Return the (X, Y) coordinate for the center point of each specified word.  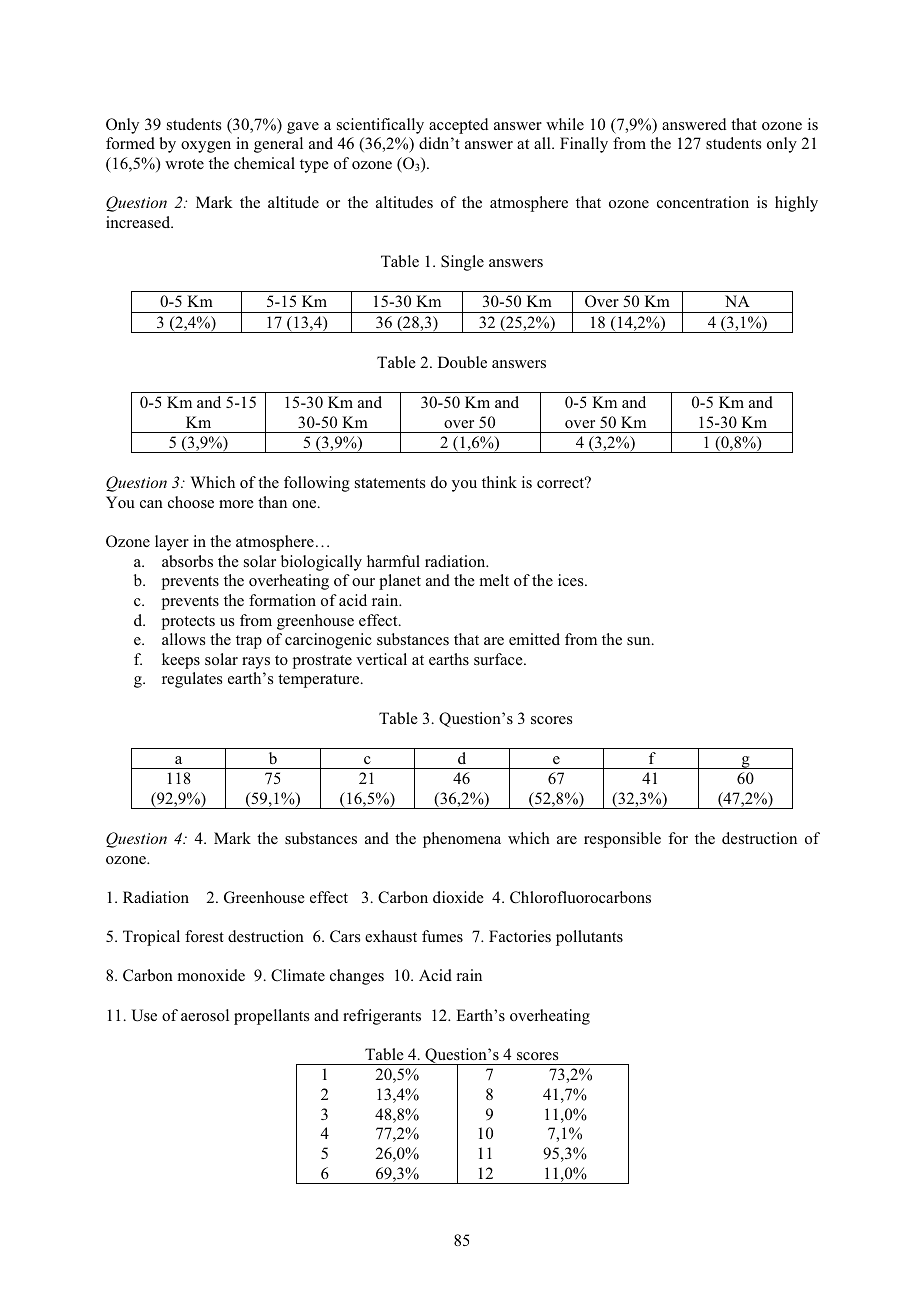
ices (572, 580)
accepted (459, 126)
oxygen (206, 147)
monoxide (211, 975)
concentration (703, 202)
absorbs (187, 561)
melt (494, 580)
